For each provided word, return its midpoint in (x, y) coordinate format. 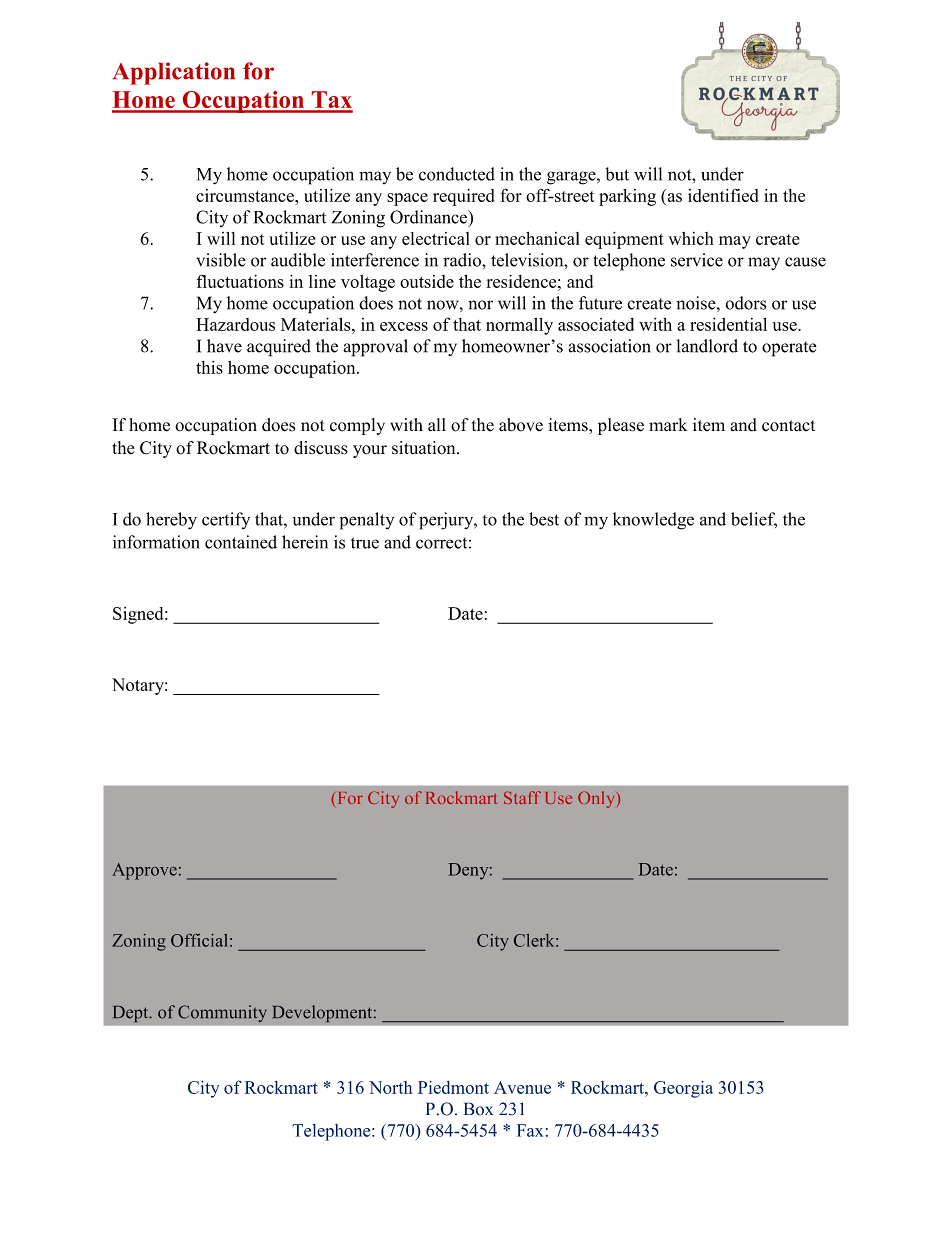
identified (723, 195)
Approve (144, 871)
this (209, 367)
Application (174, 73)
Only (598, 799)
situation (425, 448)
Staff (522, 797)
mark (668, 424)
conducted (457, 174)
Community (222, 1013)
